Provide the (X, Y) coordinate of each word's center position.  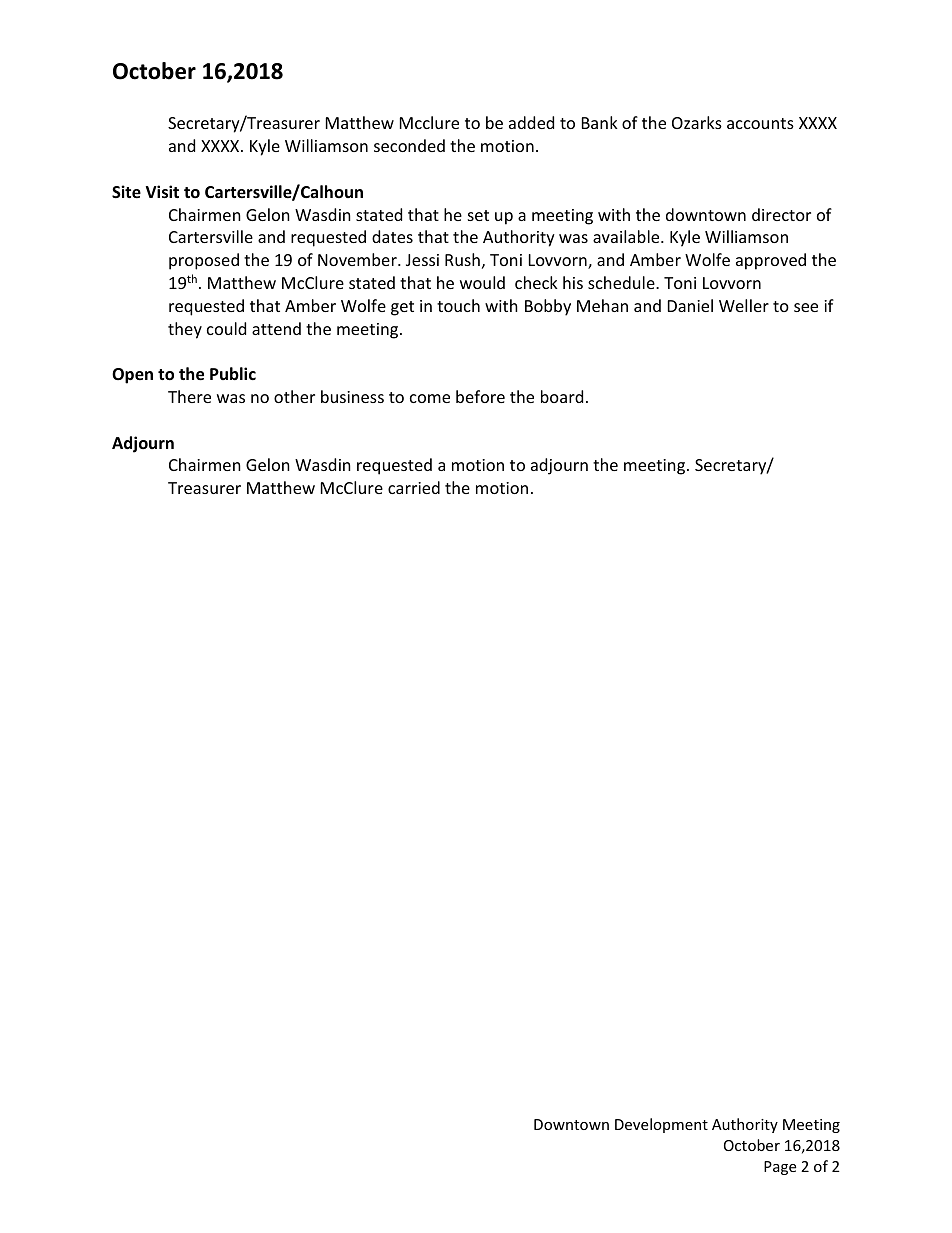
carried (414, 487)
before (480, 396)
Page (780, 1168)
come (430, 398)
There (189, 396)
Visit (162, 192)
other (294, 396)
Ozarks (697, 122)
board (562, 396)
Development (661, 1125)
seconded (409, 145)
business (352, 396)
